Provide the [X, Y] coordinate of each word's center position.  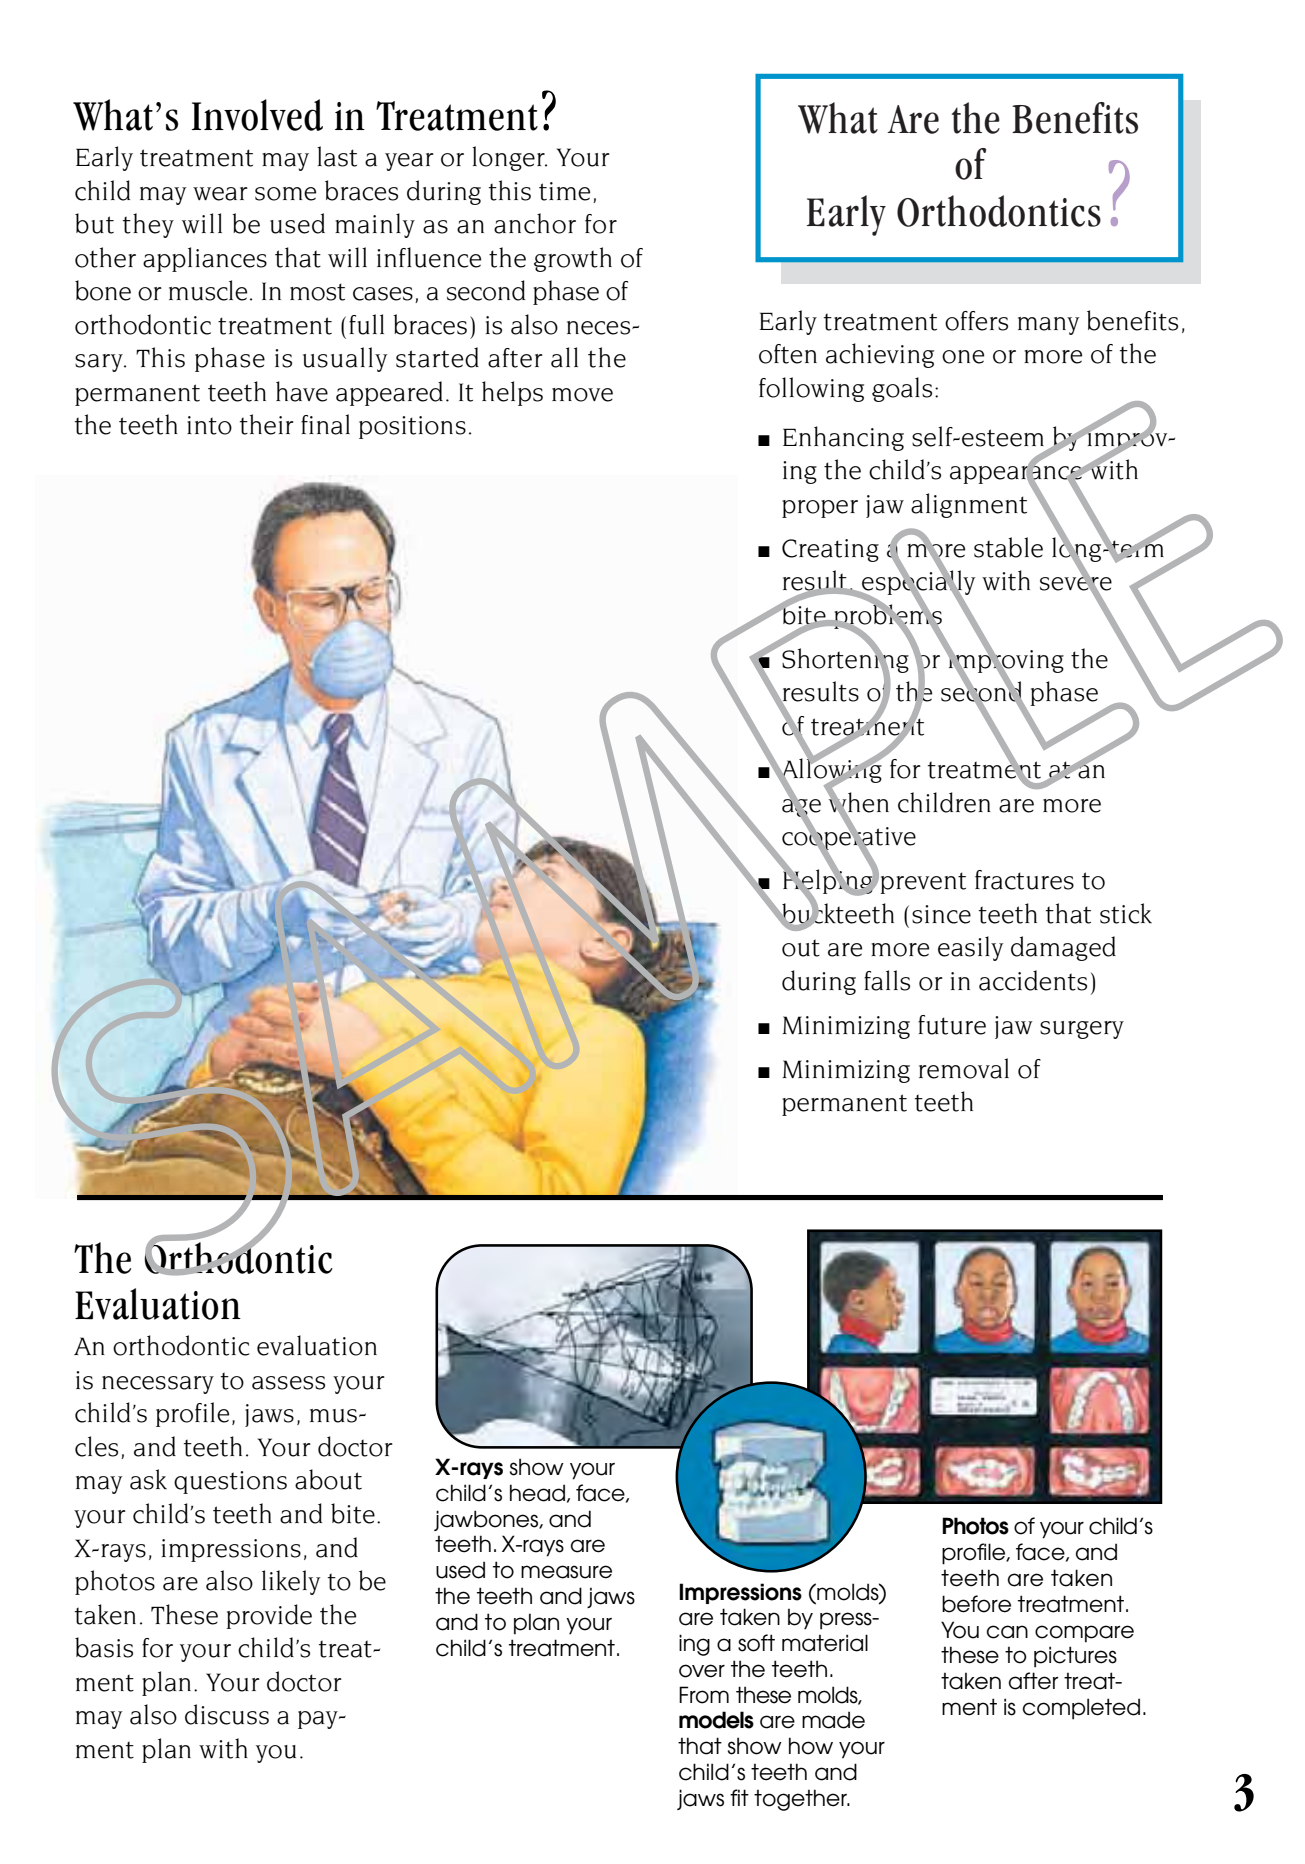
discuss [227, 1714]
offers [976, 321]
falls [887, 980]
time [564, 191]
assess [288, 1383]
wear [220, 194]
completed [1081, 1709]
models [716, 1720]
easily [970, 948]
